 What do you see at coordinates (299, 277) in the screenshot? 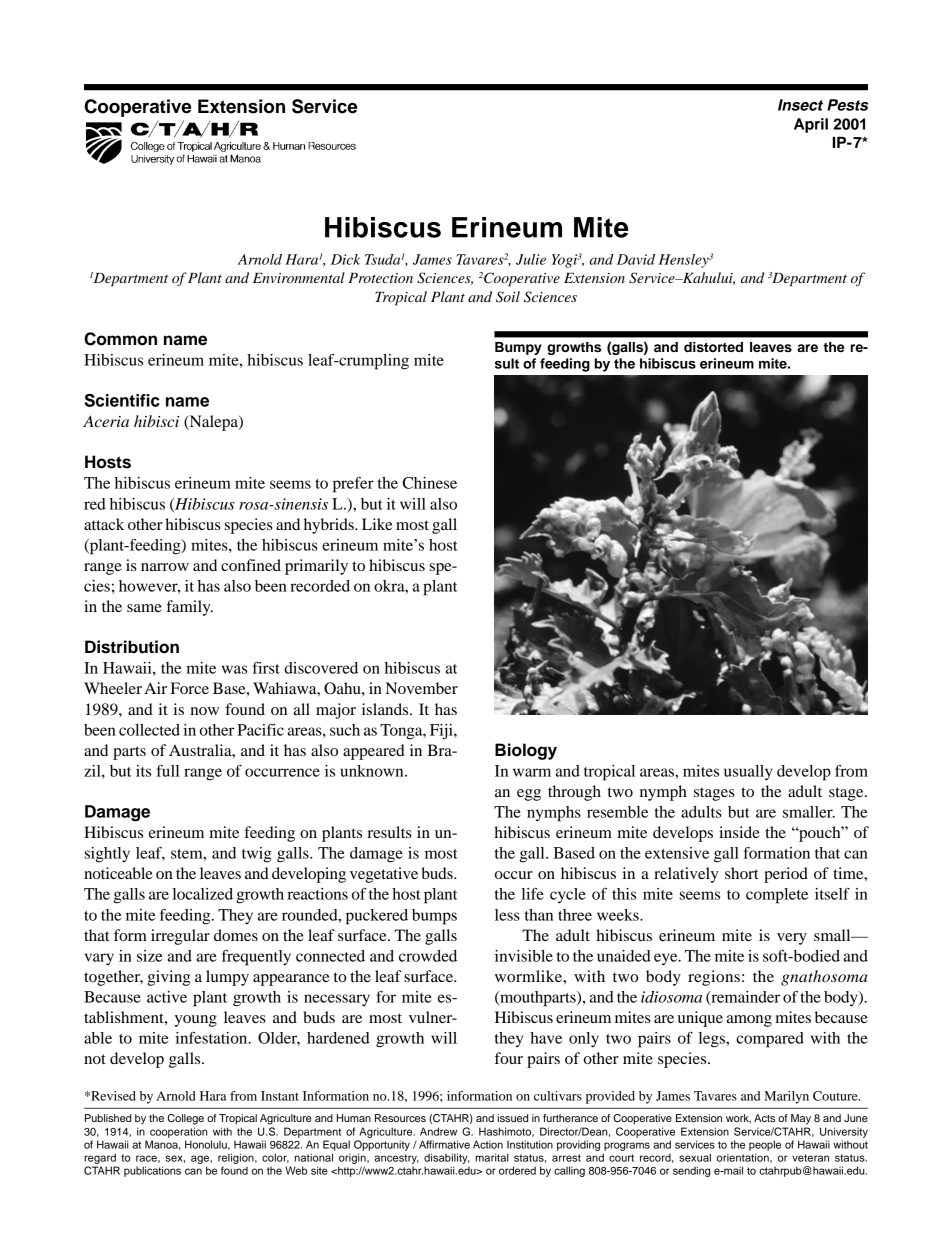
I see `Environmental` at bounding box center [299, 277].
